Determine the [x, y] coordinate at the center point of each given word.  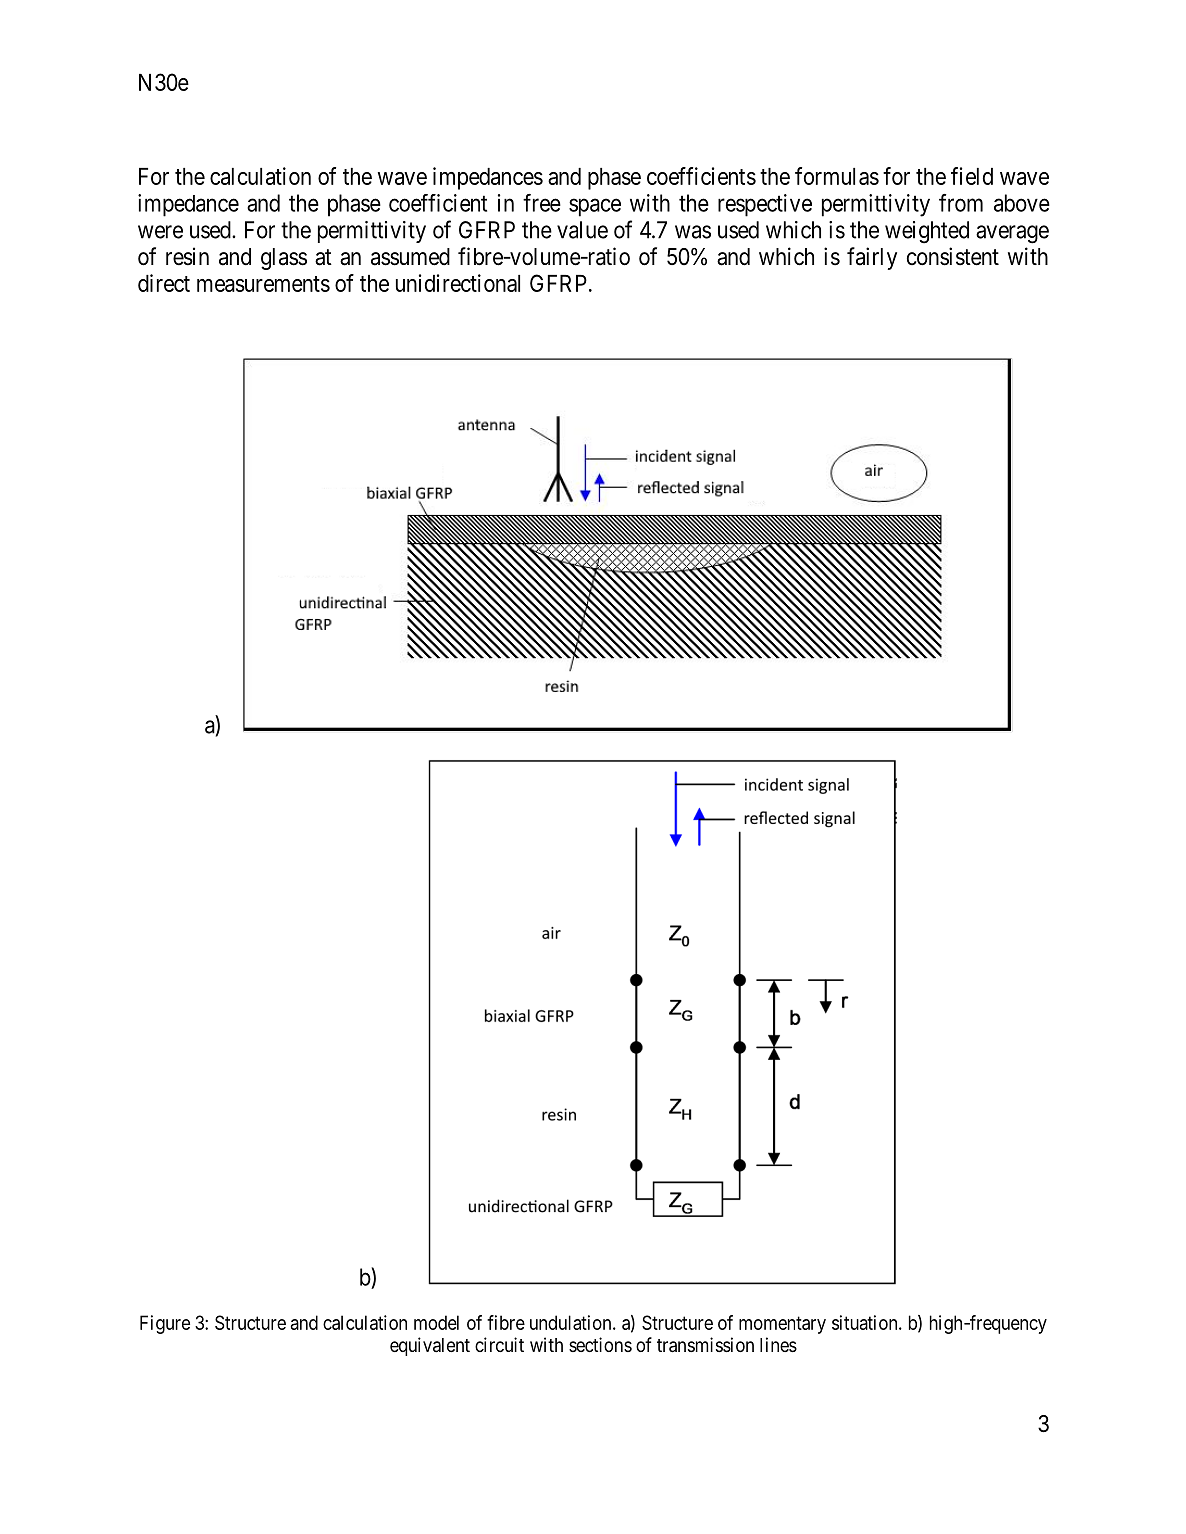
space [595, 207]
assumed [410, 257]
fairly [872, 258]
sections [600, 1344]
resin [187, 256]
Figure [165, 1324]
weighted [927, 232]
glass [284, 259]
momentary [782, 1325]
